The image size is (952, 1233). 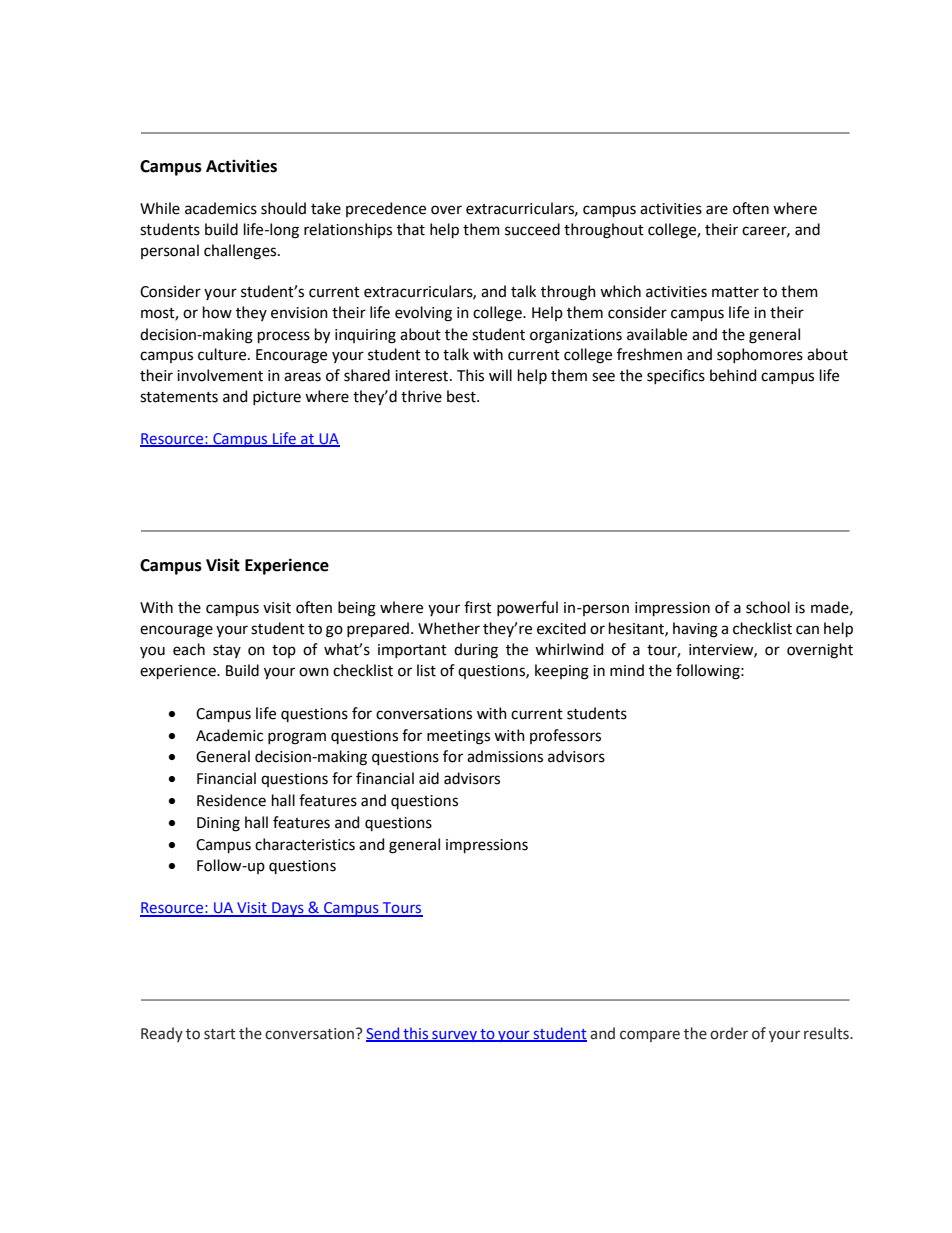 I want to click on matter, so click(x=735, y=292).
